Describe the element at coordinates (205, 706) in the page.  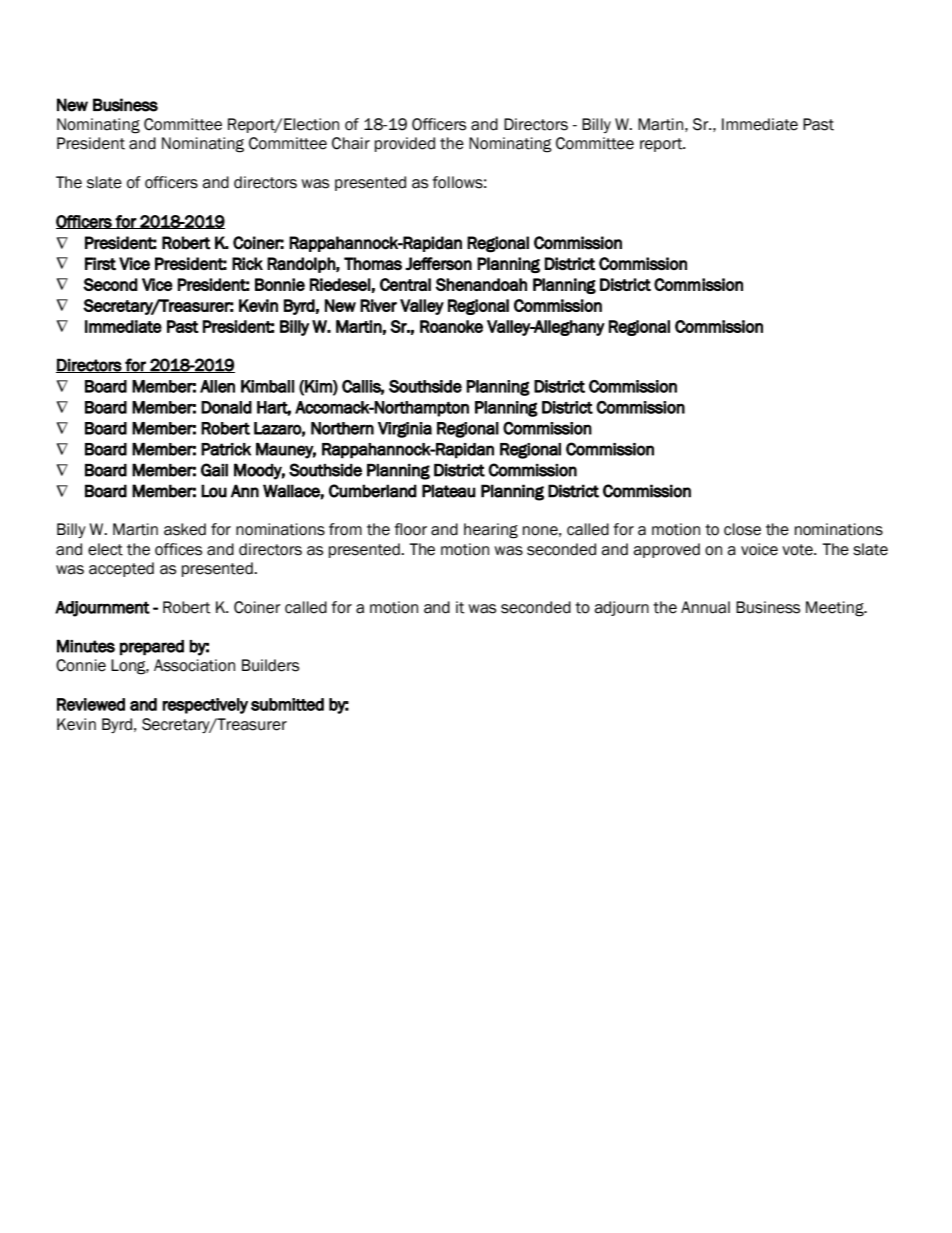
I see `respectively` at that location.
